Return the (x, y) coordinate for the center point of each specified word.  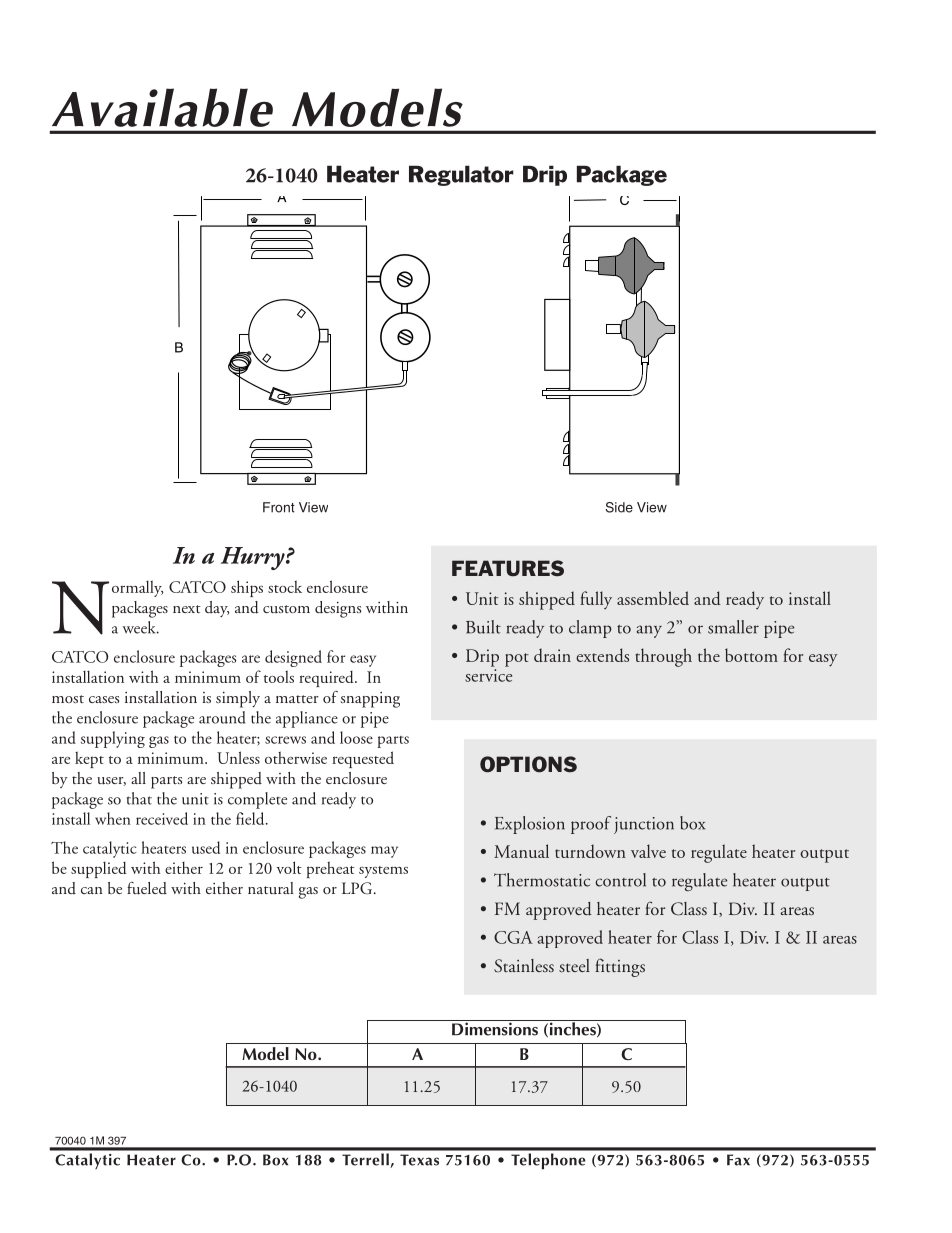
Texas (419, 1160)
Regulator (461, 175)
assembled (653, 598)
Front (279, 507)
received (162, 818)
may (384, 852)
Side (619, 507)
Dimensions (495, 1028)
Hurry (254, 558)
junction (644, 825)
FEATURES (508, 568)
